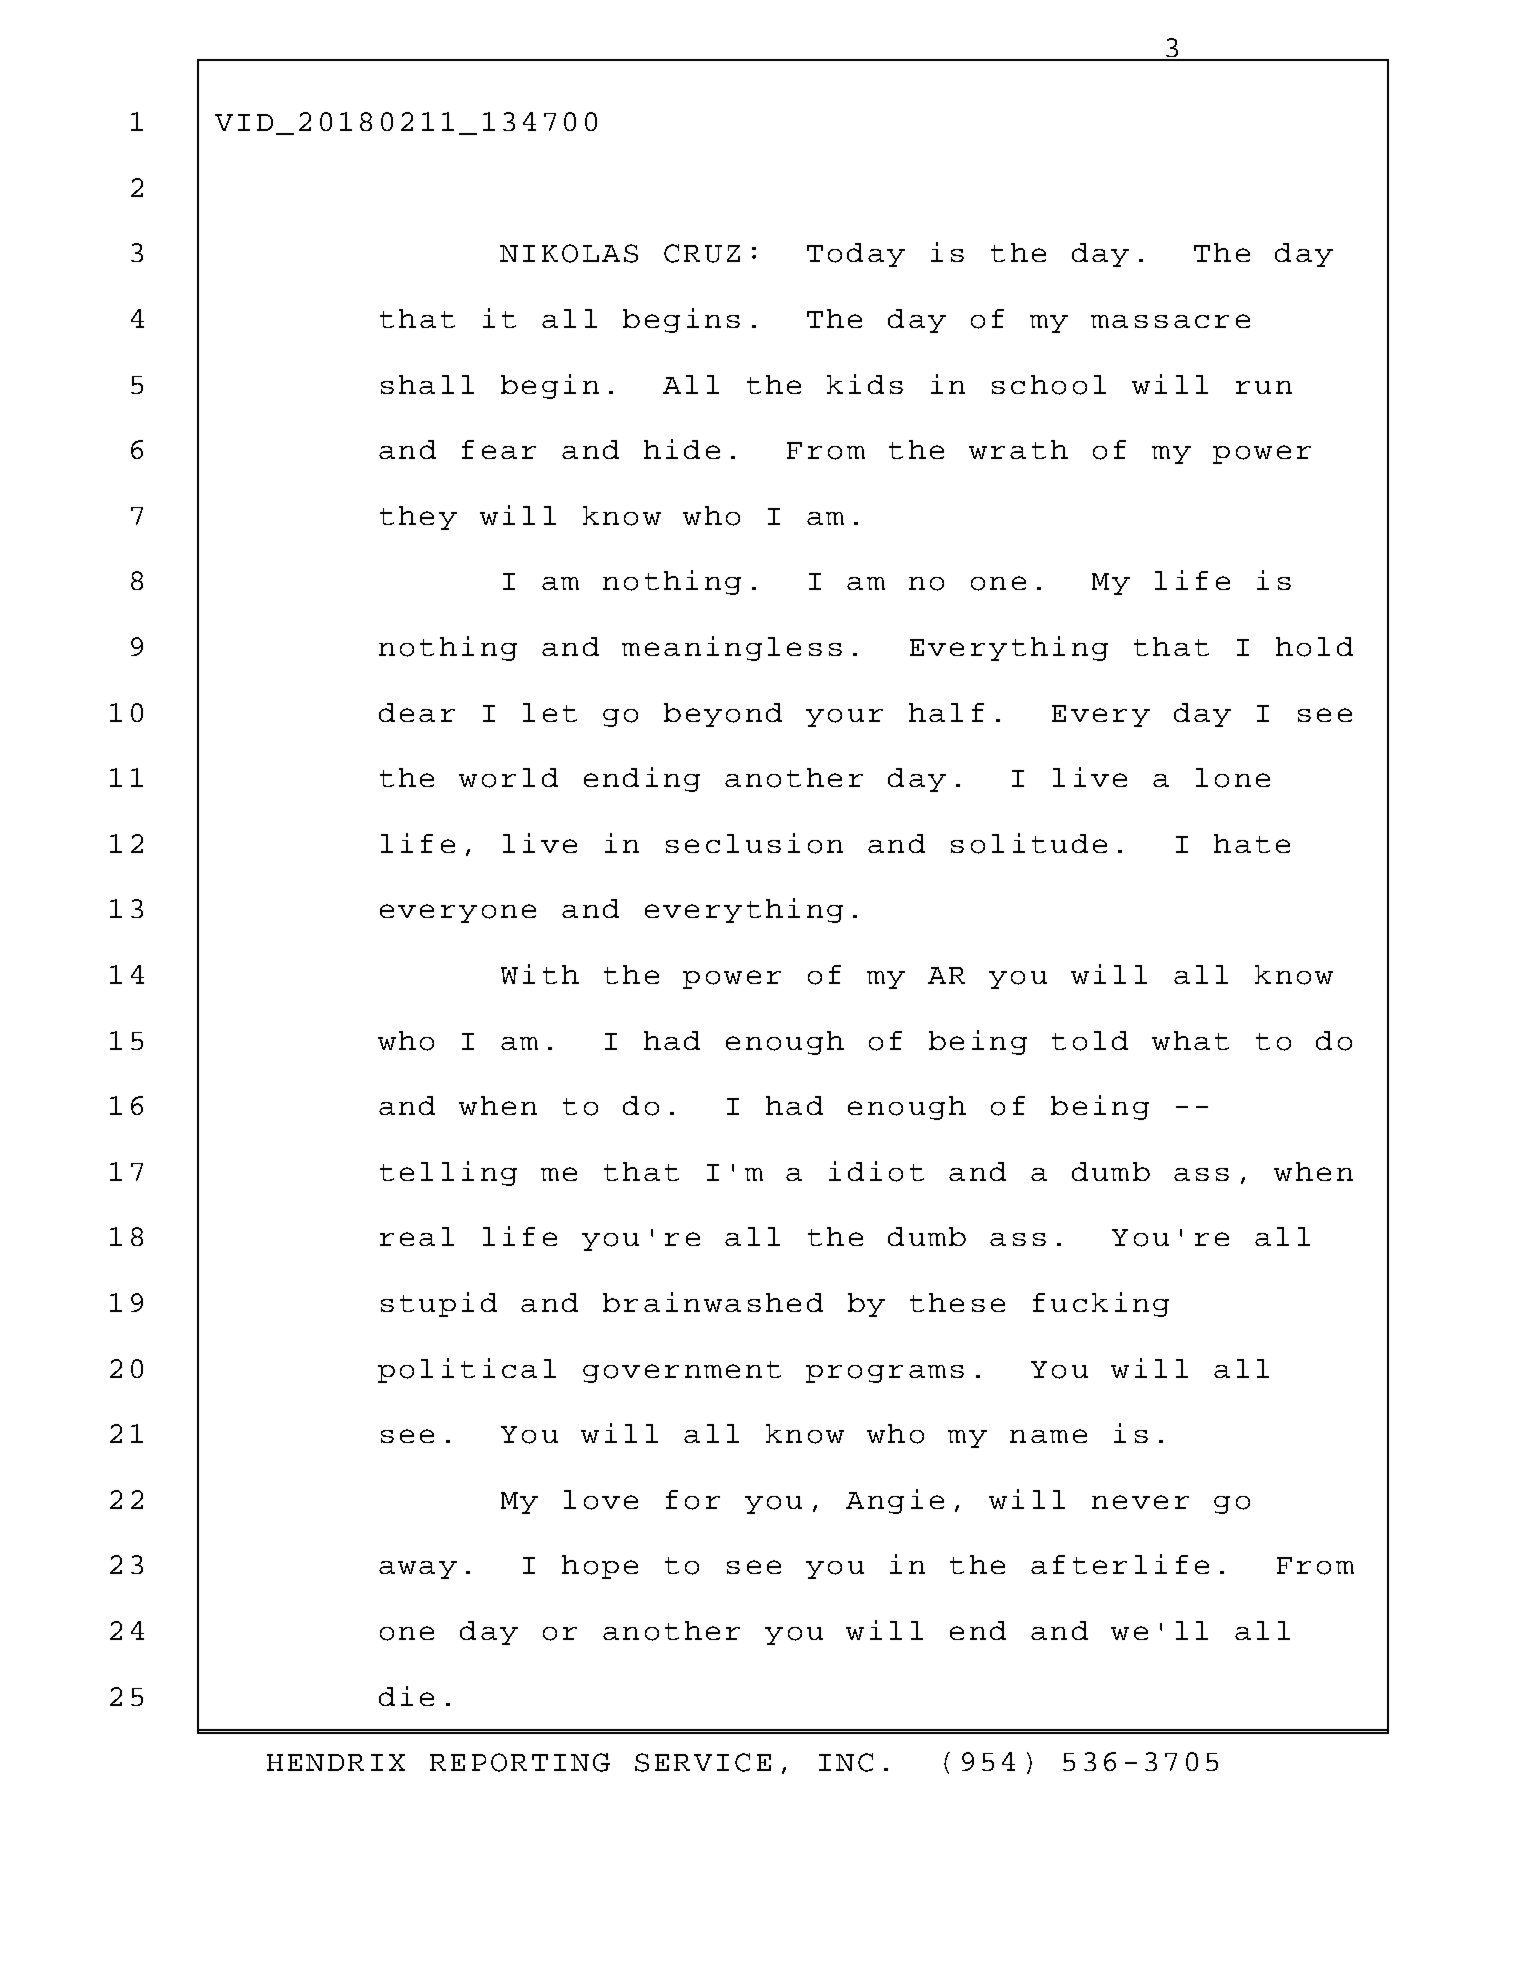 This page has height=1968, width=1521. What do you see at coordinates (713, 1302) in the page?
I see `brainwashed` at bounding box center [713, 1302].
